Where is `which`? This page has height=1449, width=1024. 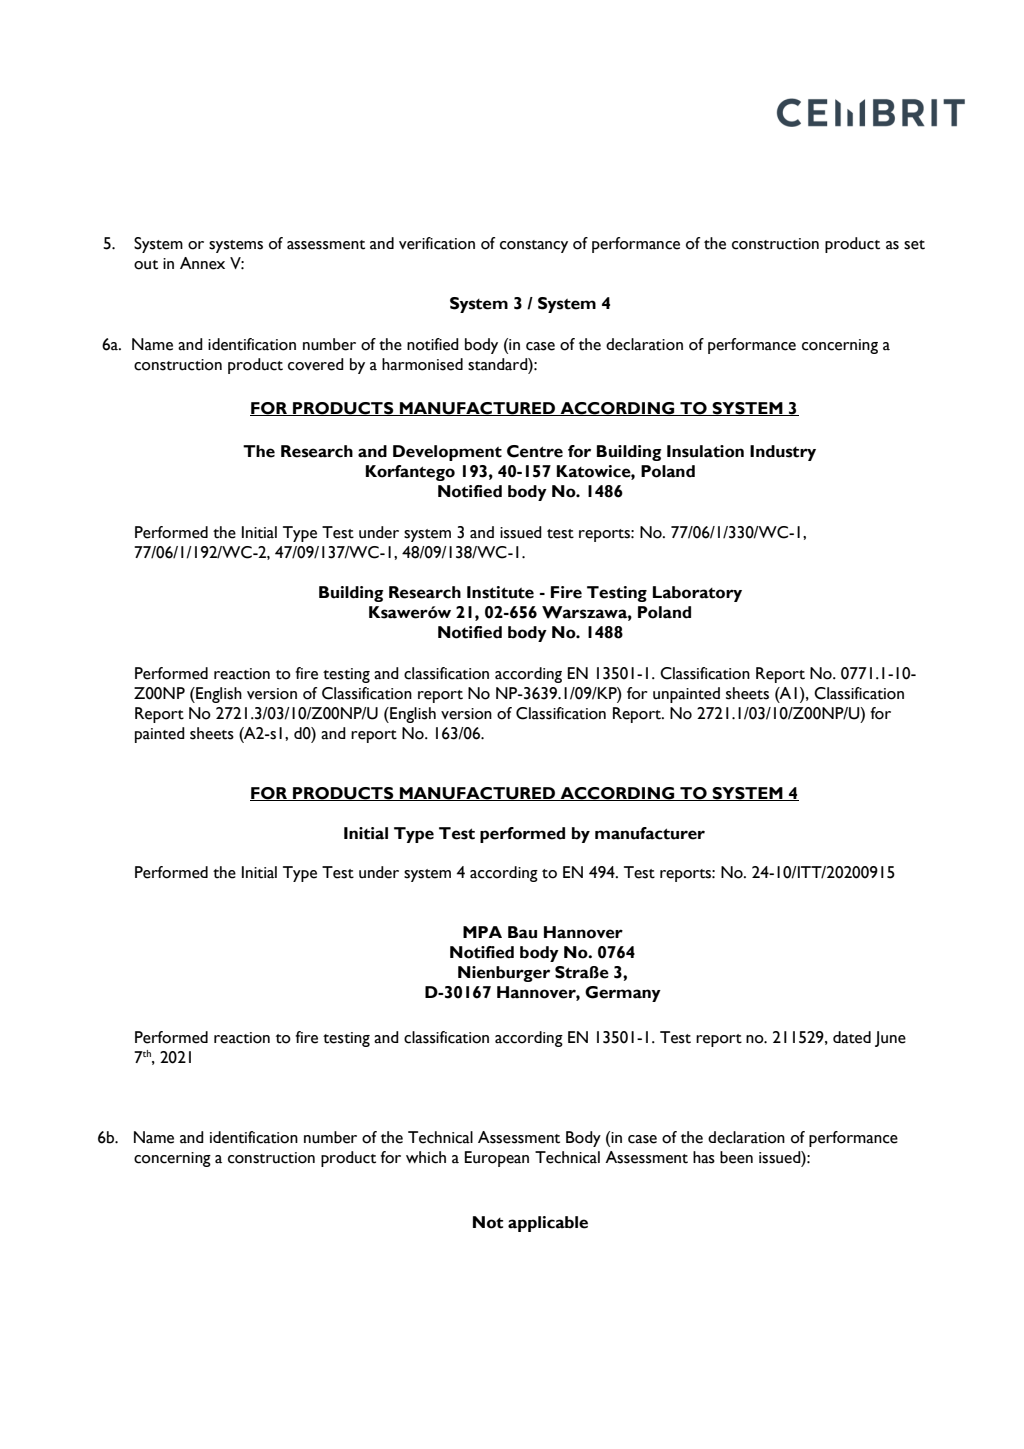
which is located at coordinates (426, 1157).
